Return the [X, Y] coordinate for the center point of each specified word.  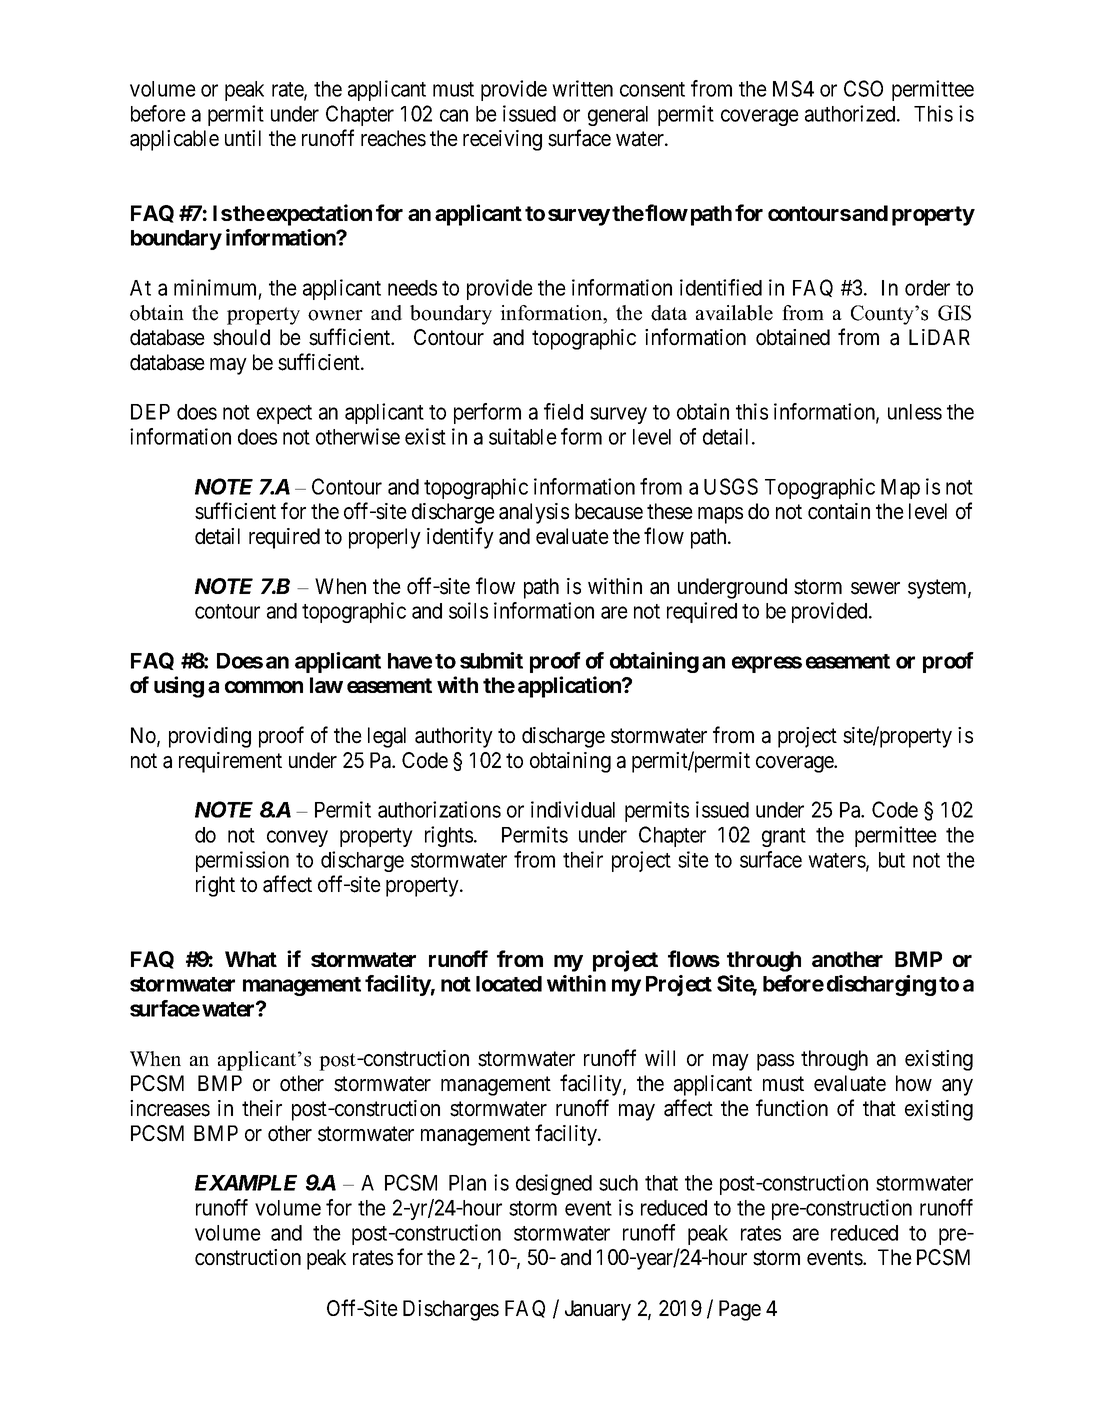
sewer [875, 588]
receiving [502, 140]
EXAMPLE [246, 1183]
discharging [881, 985]
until [243, 138]
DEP [150, 412]
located [509, 984]
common [264, 687]
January [598, 1310]
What [251, 959]
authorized [851, 113]
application [570, 687]
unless [915, 412]
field [563, 411]
